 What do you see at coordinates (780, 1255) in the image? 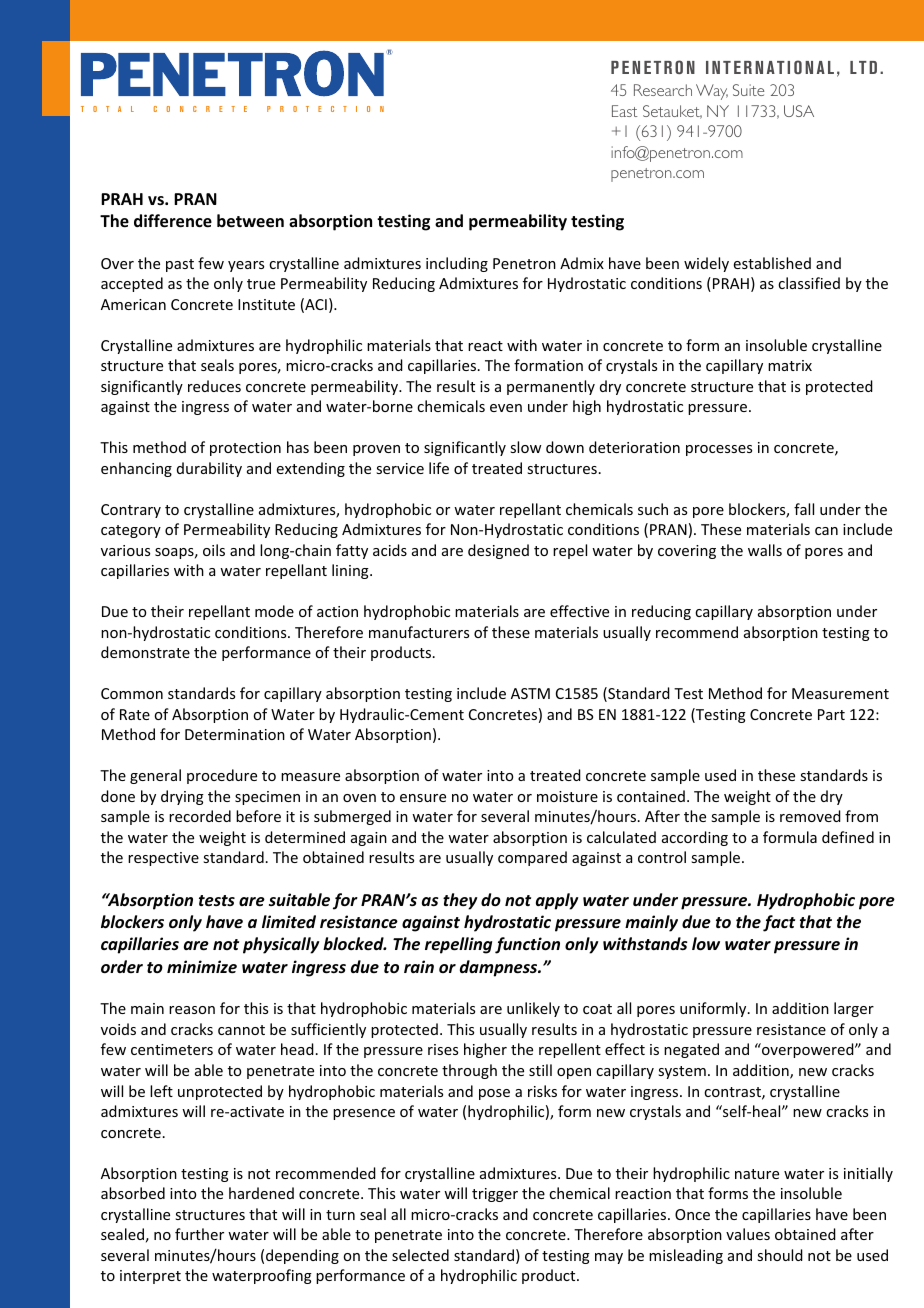
I see `should` at bounding box center [780, 1255].
